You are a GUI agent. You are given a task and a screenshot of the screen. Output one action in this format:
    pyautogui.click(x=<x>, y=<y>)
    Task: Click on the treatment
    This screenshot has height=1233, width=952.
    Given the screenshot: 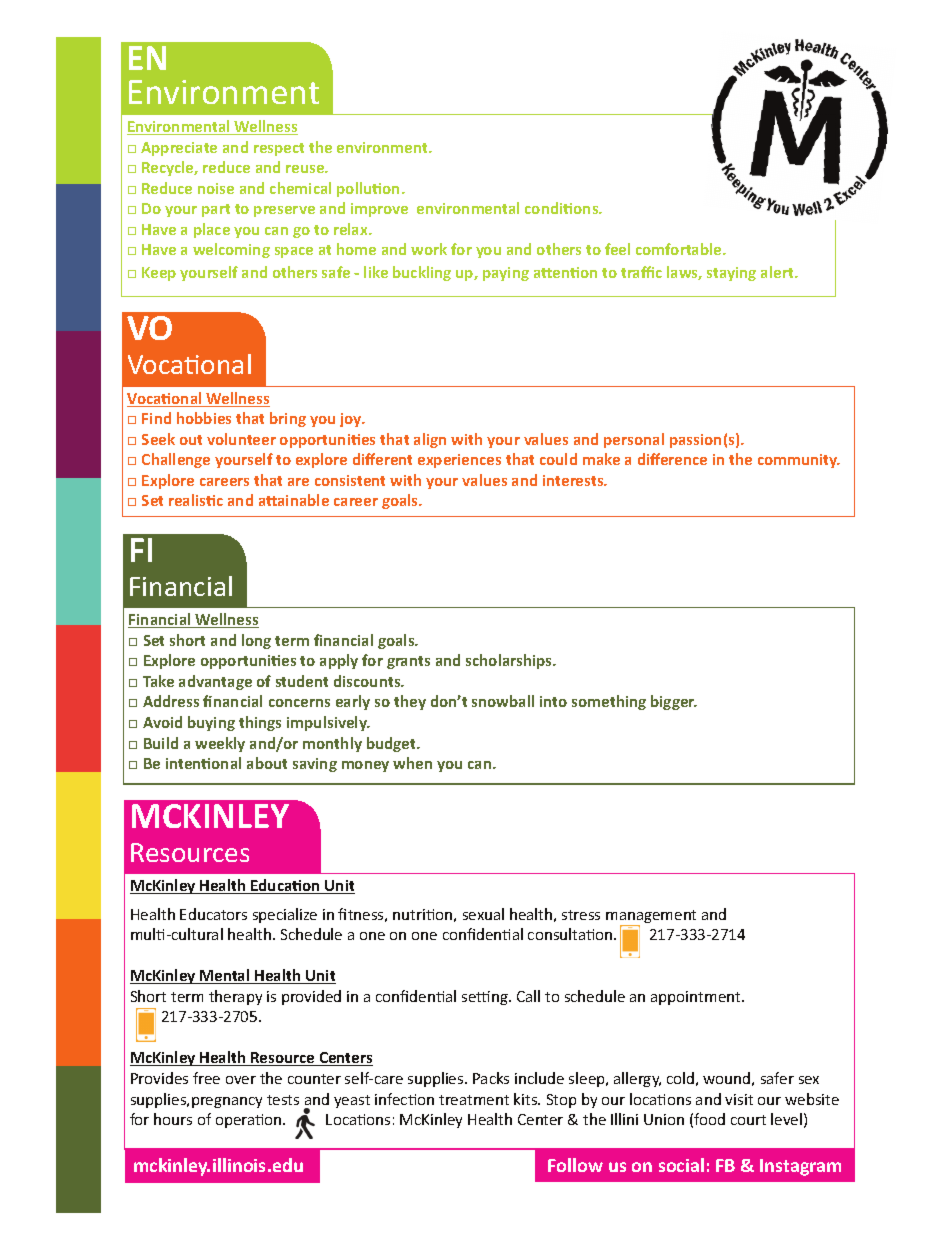 What is the action you would take?
    pyautogui.click(x=474, y=1100)
